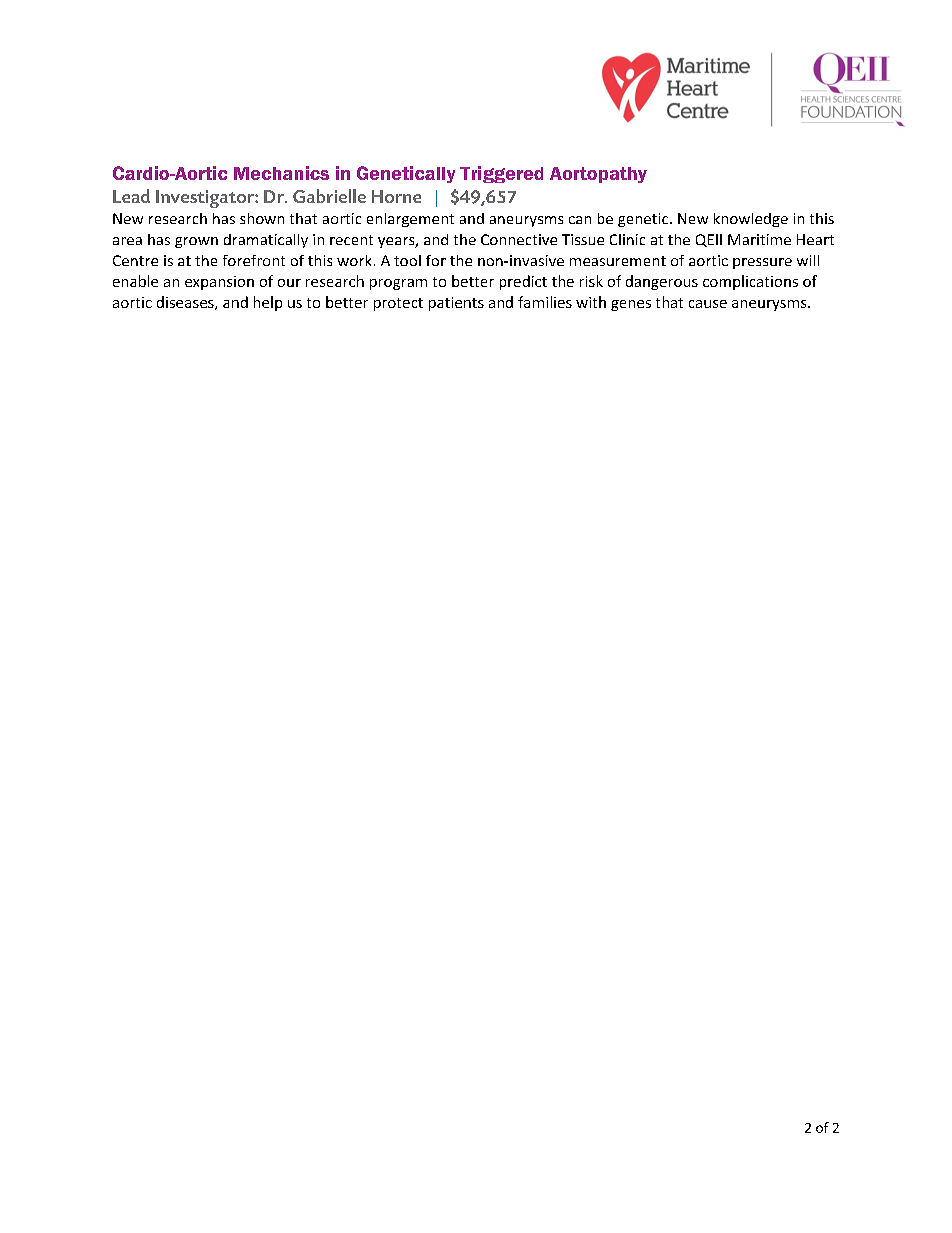 This document has width=952, height=1233. I want to click on Horne, so click(396, 196).
